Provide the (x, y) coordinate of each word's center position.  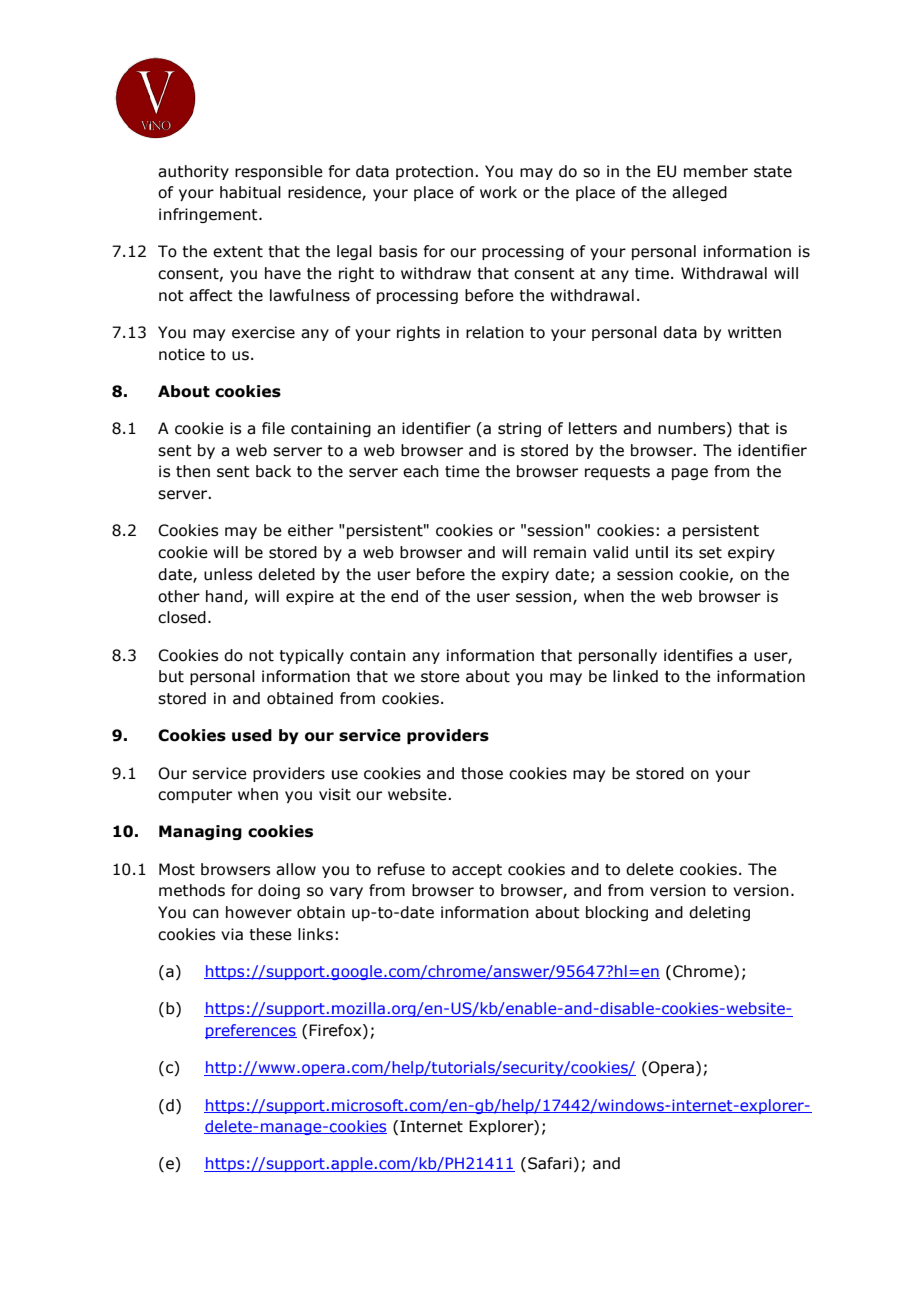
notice (182, 354)
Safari (550, 1163)
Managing (200, 832)
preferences (251, 1031)
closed (182, 617)
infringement (209, 215)
